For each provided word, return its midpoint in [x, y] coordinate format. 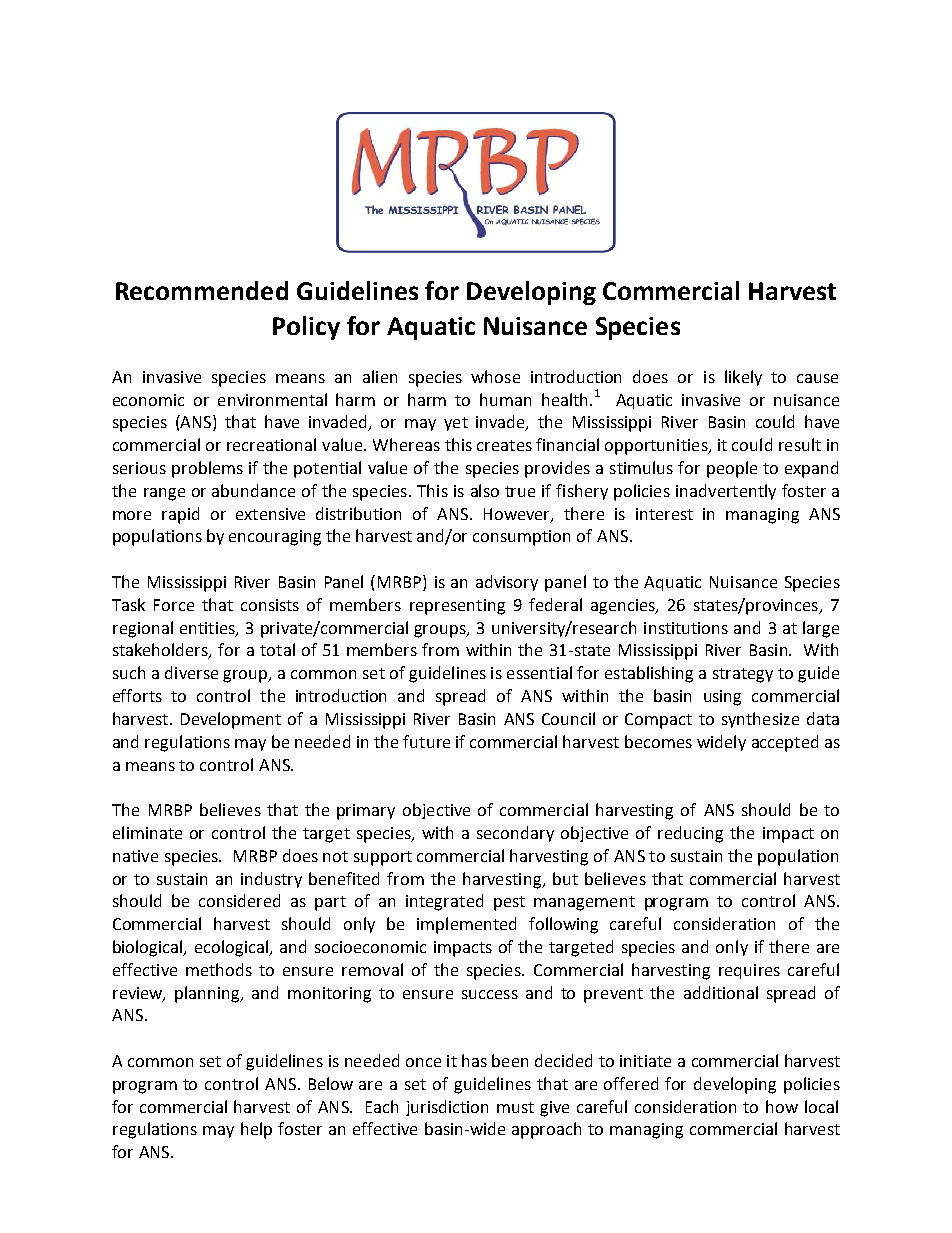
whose [495, 376]
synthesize [760, 720]
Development [231, 720]
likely [743, 378]
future [426, 741]
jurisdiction [447, 1108]
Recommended [202, 290]
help [256, 1130]
